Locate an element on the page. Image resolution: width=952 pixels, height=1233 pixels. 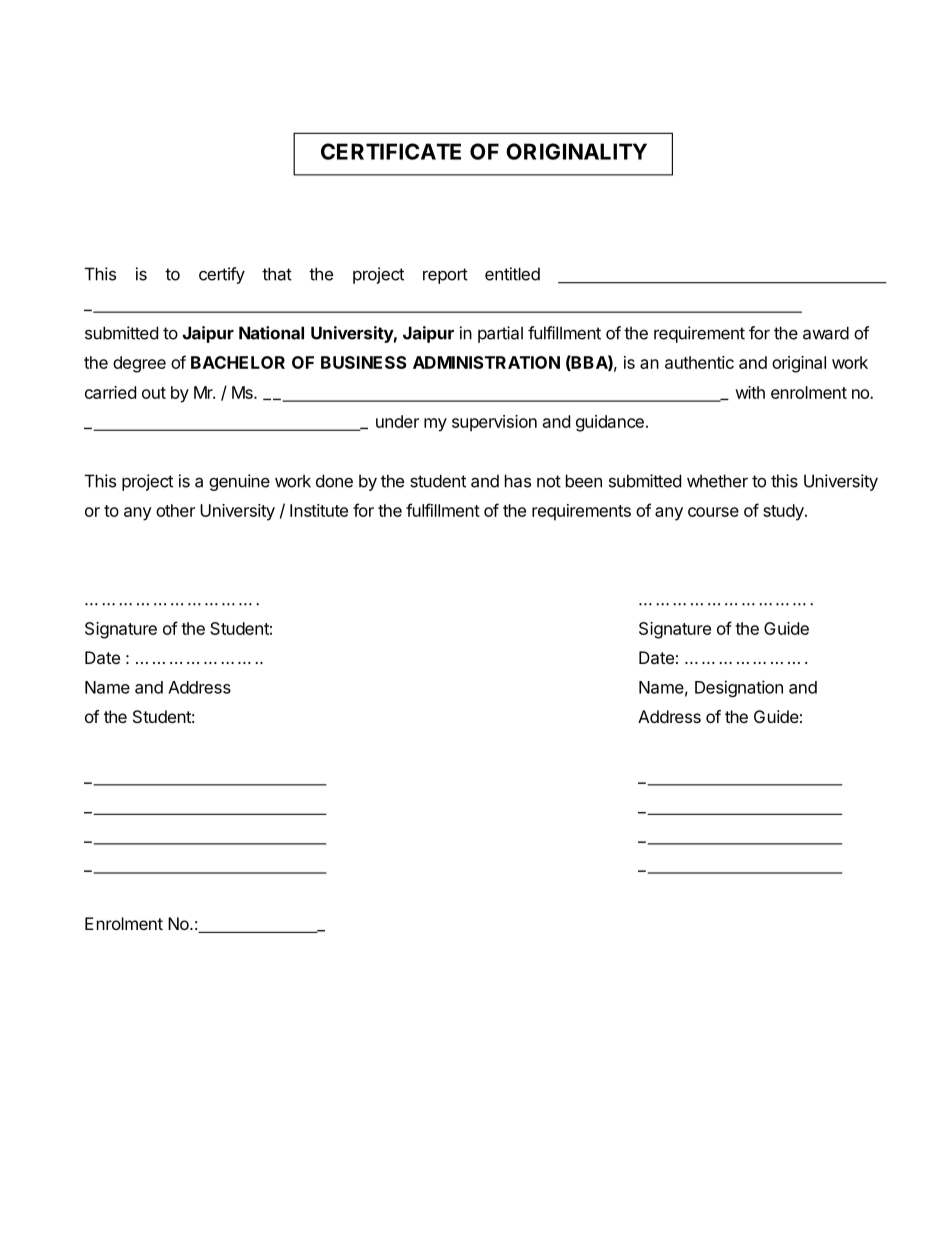
study is located at coordinates (784, 512).
